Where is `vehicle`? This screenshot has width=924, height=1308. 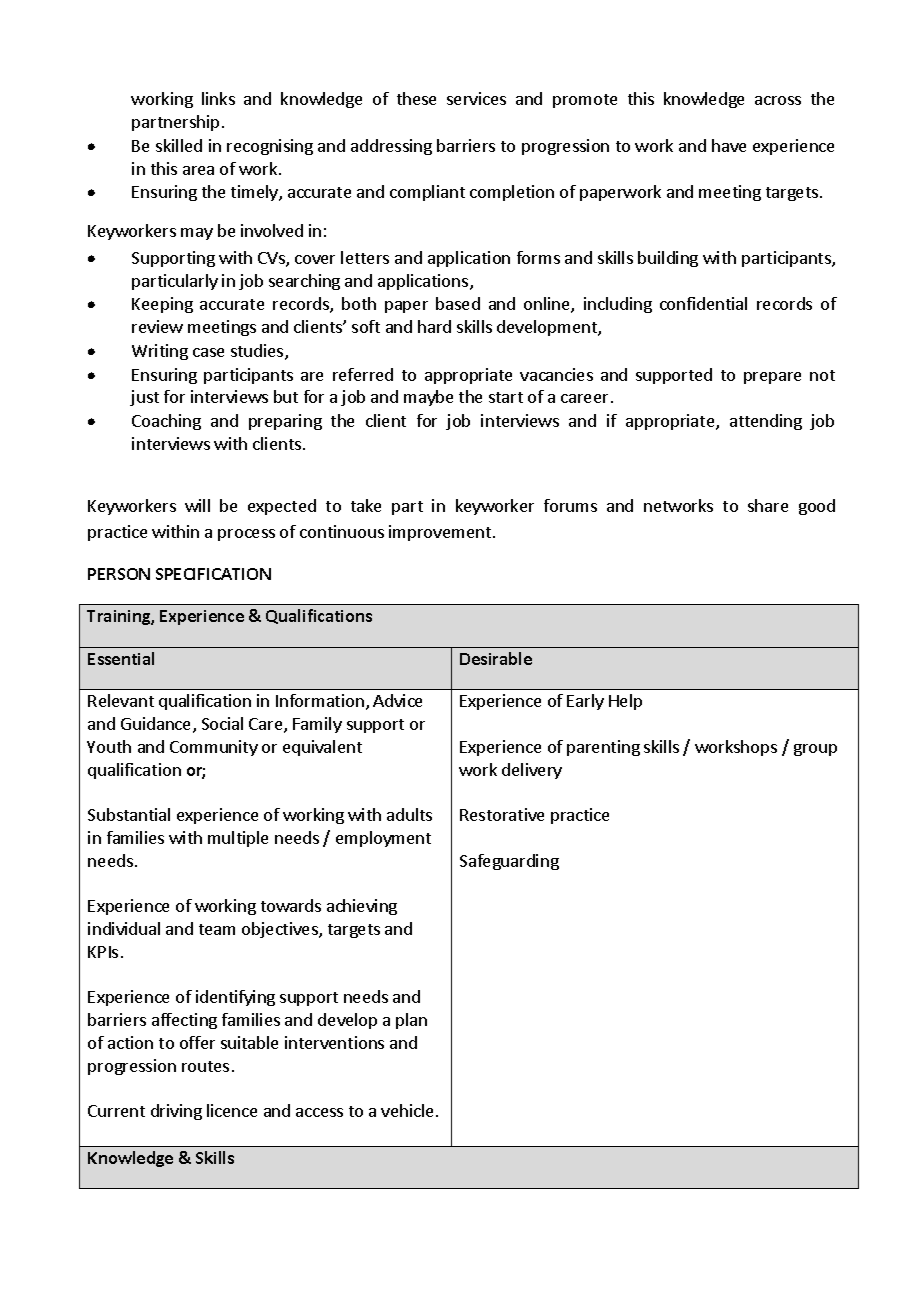 vehicle is located at coordinates (409, 1110).
